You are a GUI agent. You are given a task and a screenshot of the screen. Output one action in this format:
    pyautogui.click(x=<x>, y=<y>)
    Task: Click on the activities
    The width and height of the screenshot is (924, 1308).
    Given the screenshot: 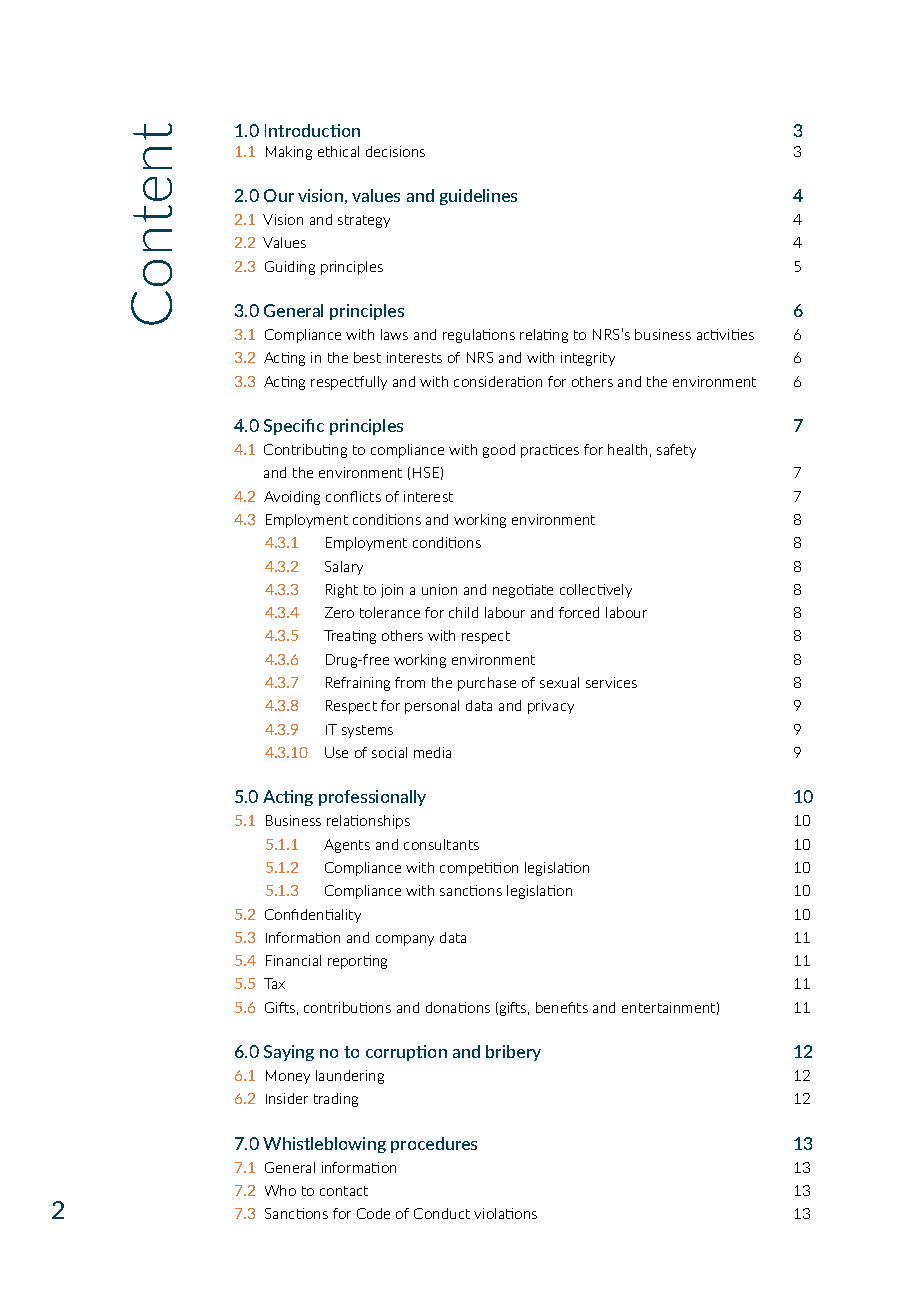 What is the action you would take?
    pyautogui.click(x=725, y=334)
